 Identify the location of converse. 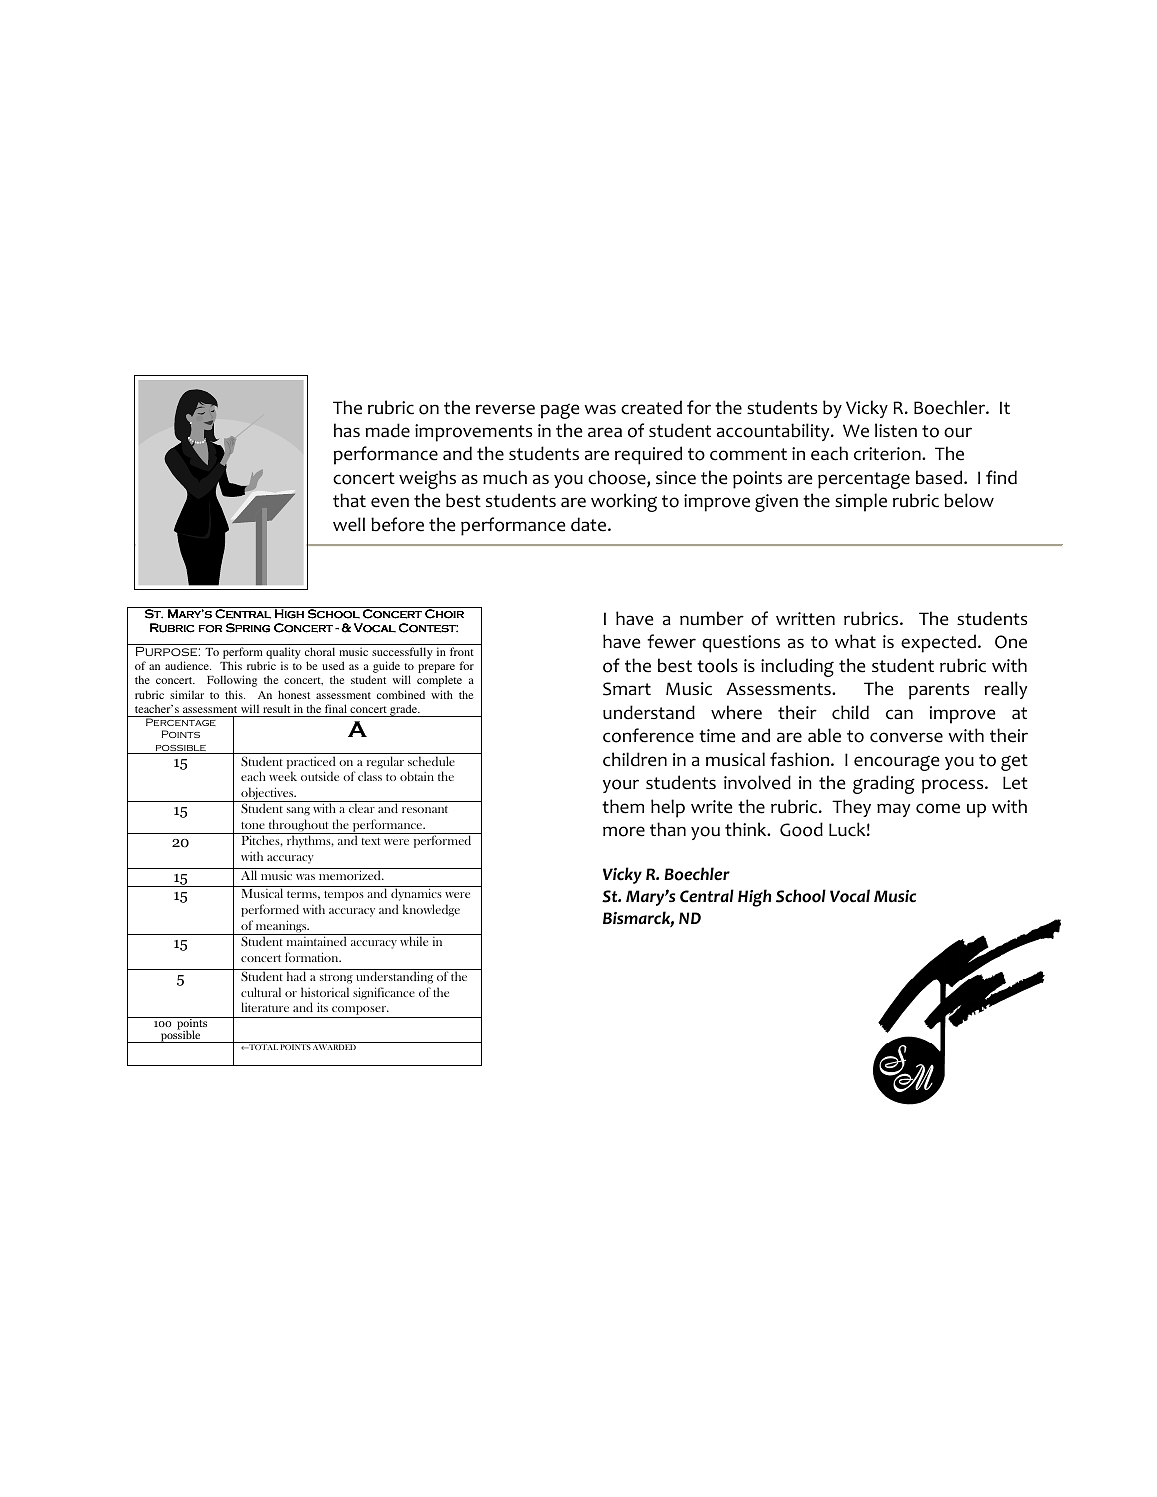
(906, 737).
